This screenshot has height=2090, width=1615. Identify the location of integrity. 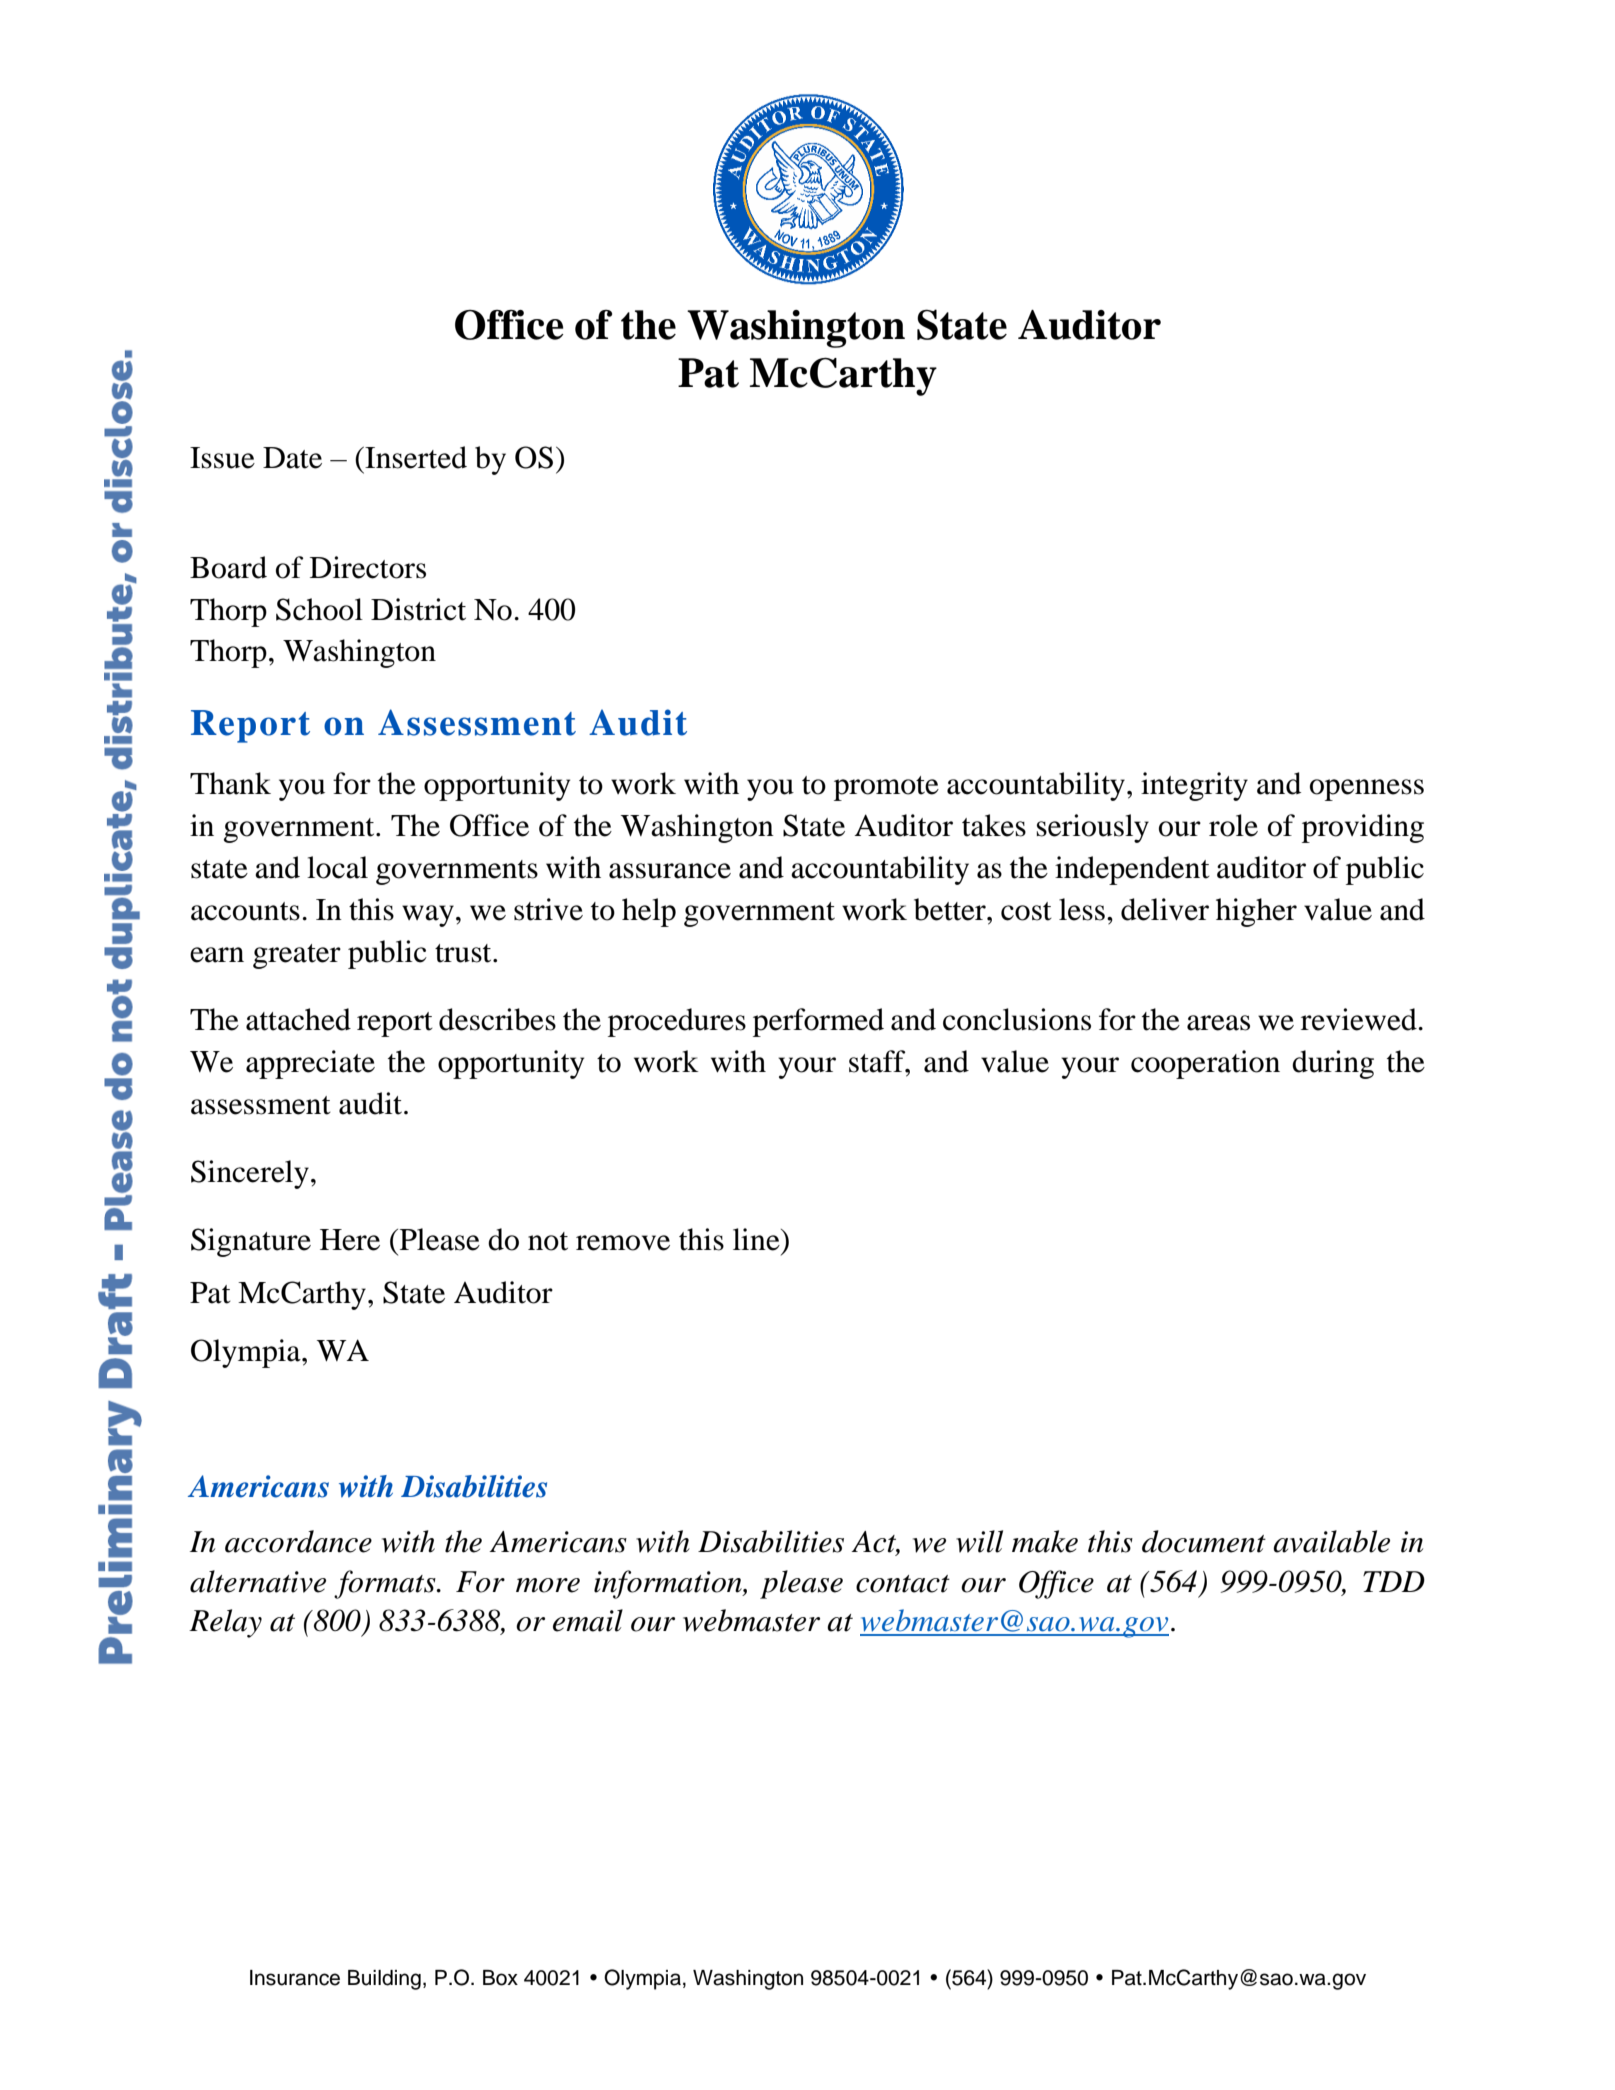
(1194, 786).
